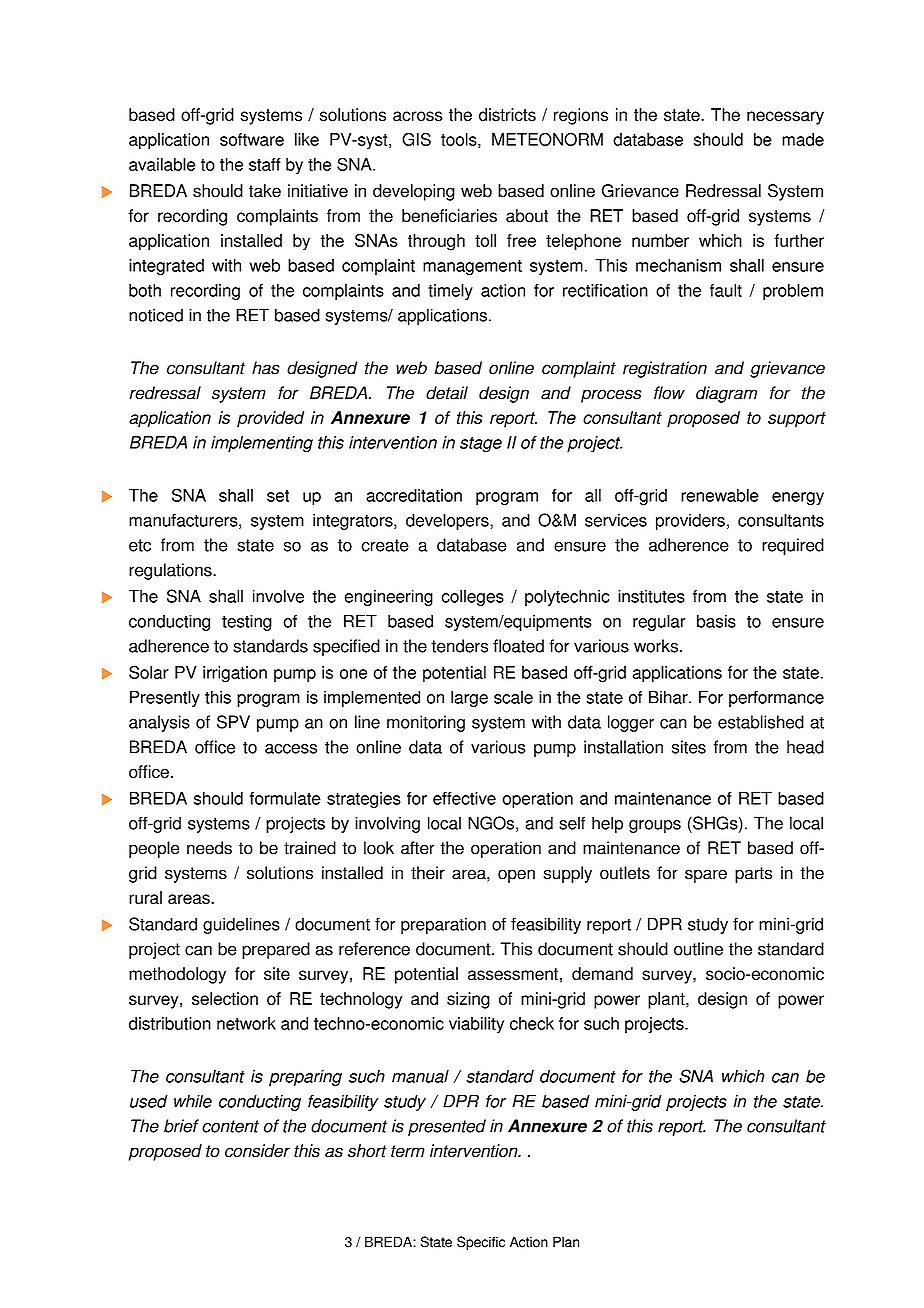 The height and width of the document is (1308, 924). Describe the element at coordinates (785, 118) in the document. I see `necessary` at that location.
